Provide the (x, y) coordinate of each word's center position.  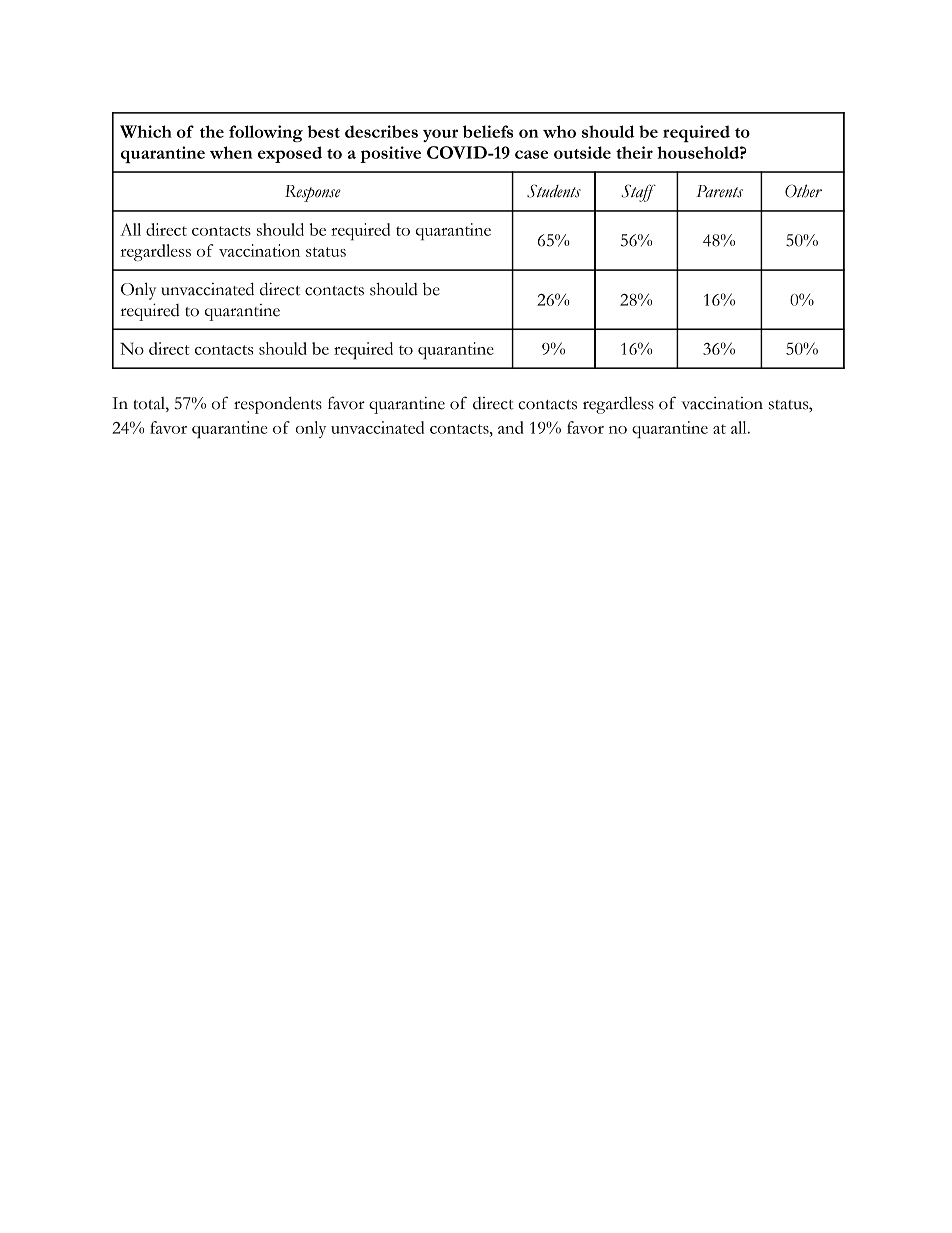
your (440, 135)
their (634, 152)
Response (313, 193)
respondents (278, 405)
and (511, 427)
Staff (638, 193)
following (266, 133)
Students (554, 191)
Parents (719, 191)
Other (803, 191)
